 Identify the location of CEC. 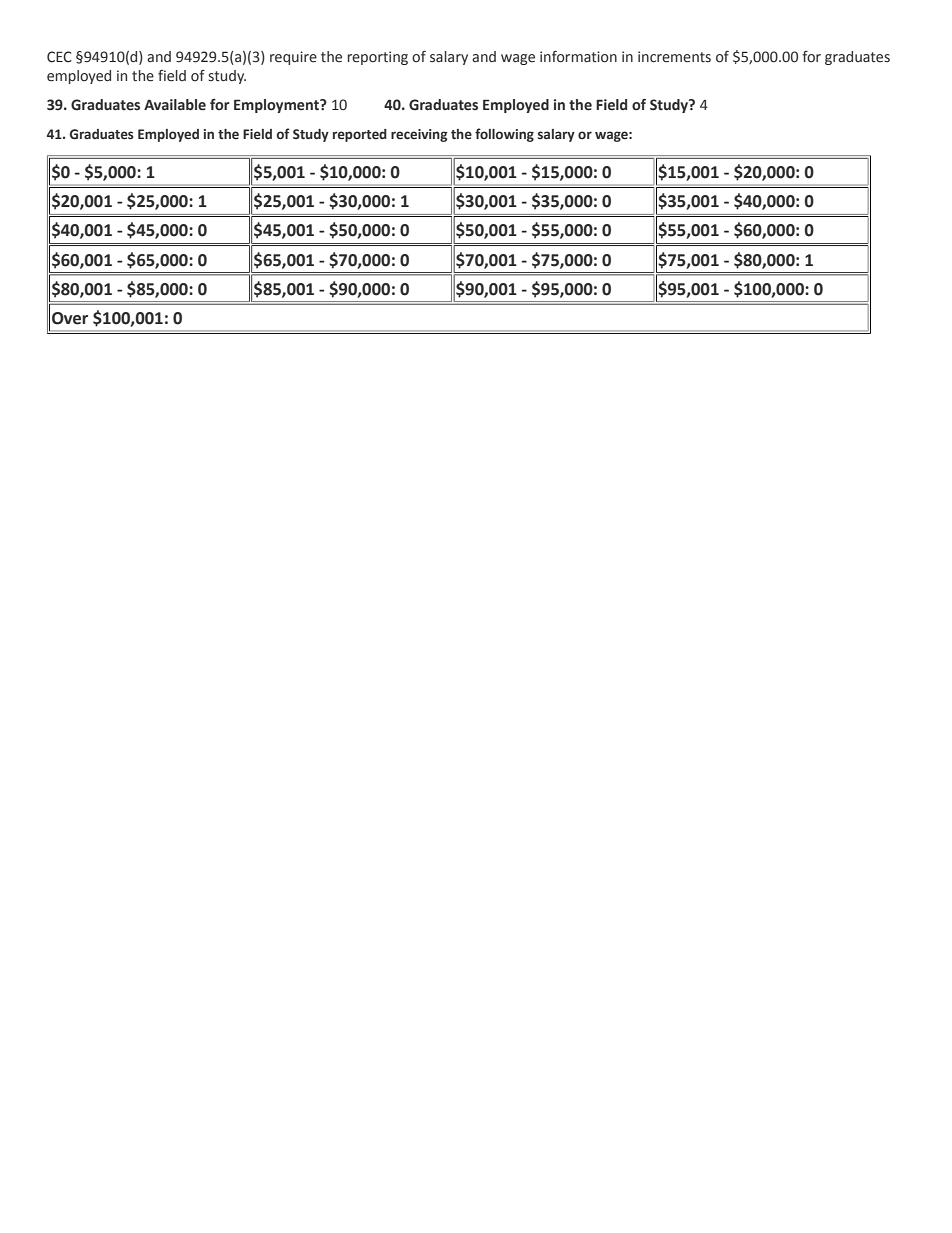
(59, 57).
